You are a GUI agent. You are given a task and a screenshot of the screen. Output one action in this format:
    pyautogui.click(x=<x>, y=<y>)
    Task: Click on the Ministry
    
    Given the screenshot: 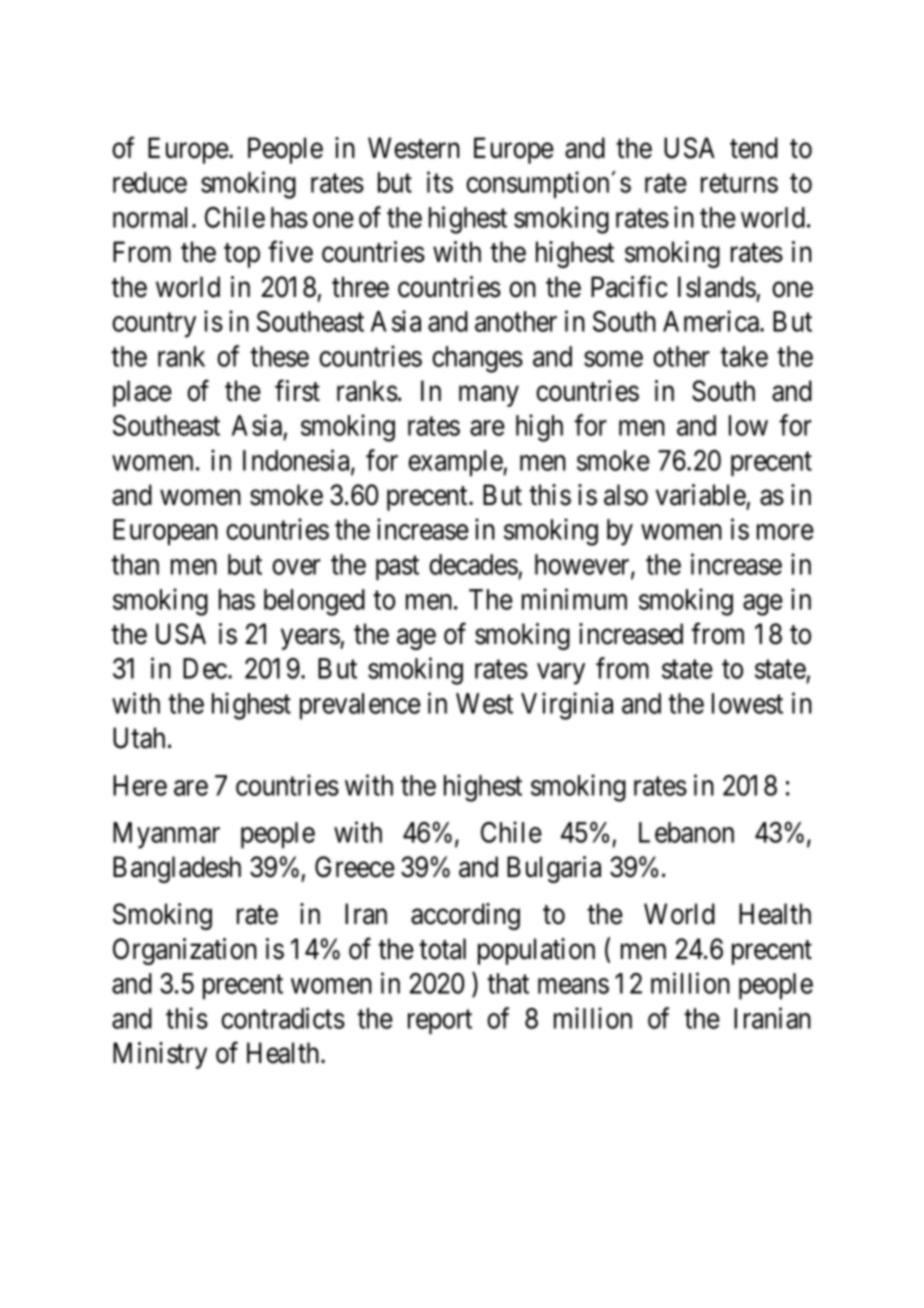 What is the action you would take?
    pyautogui.click(x=160, y=1055)
